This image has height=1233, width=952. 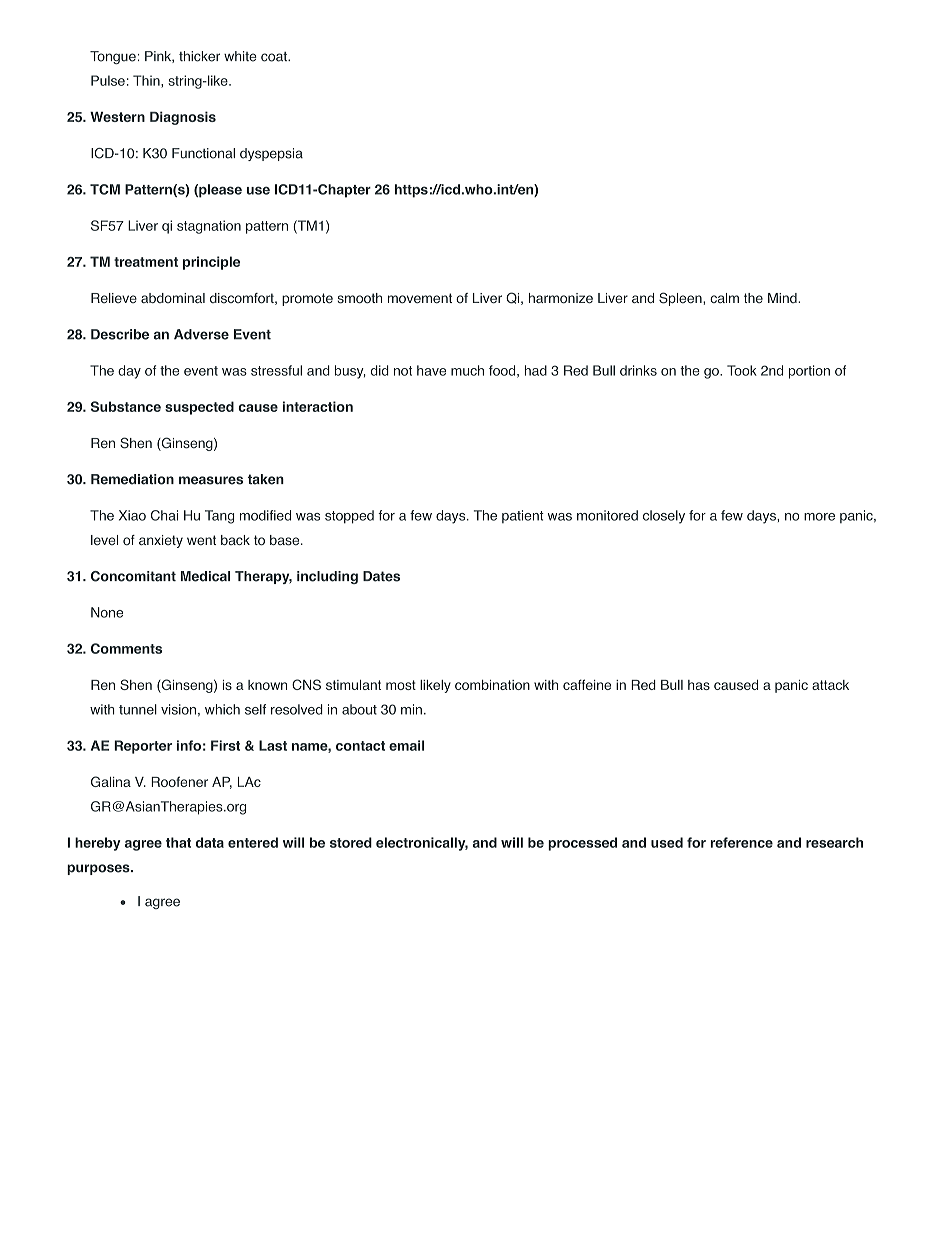 What do you see at coordinates (275, 57) in the image?
I see `coat` at bounding box center [275, 57].
